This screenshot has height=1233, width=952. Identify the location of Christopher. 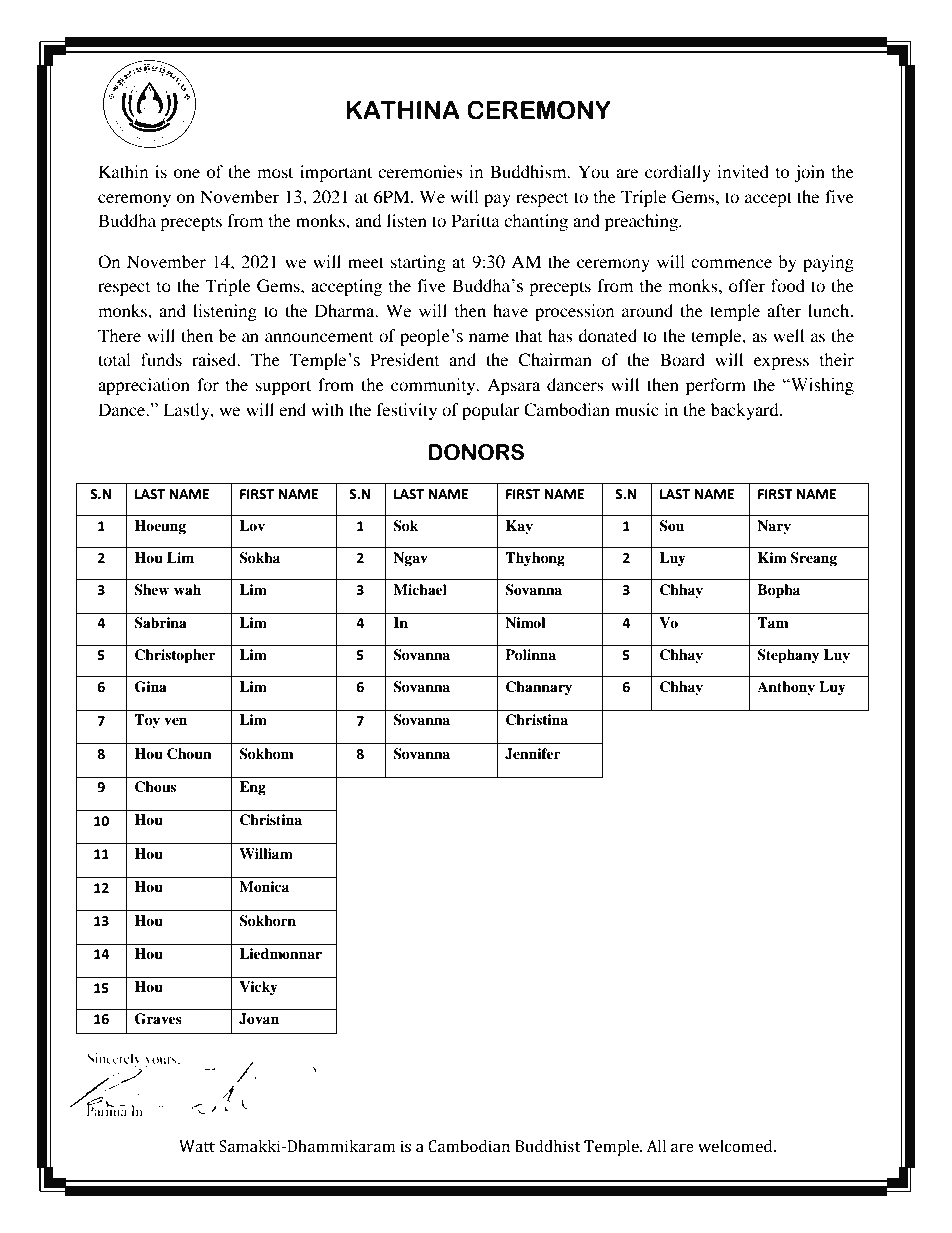
(175, 656).
